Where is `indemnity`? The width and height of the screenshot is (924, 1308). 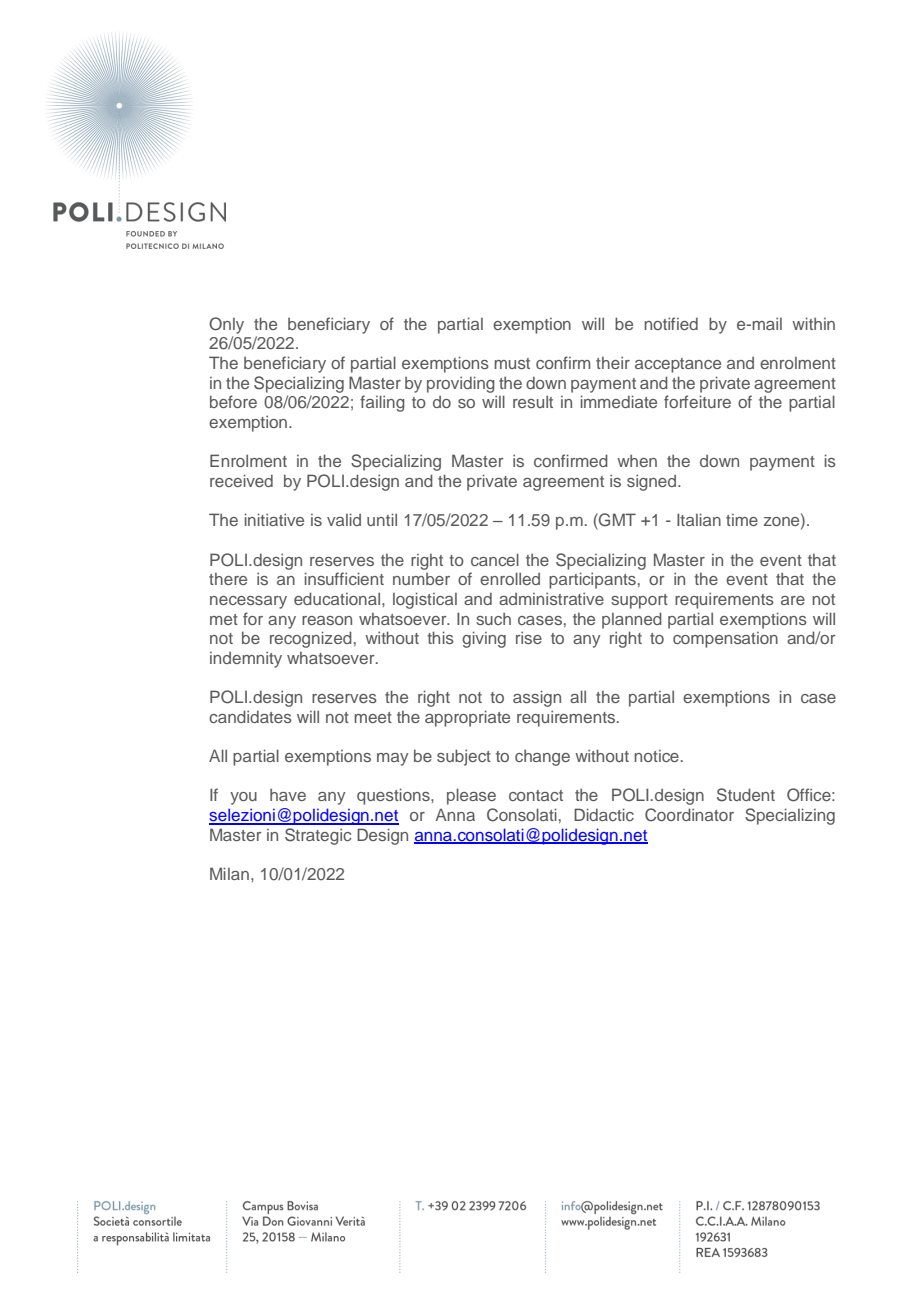
indemnity is located at coordinates (246, 659).
